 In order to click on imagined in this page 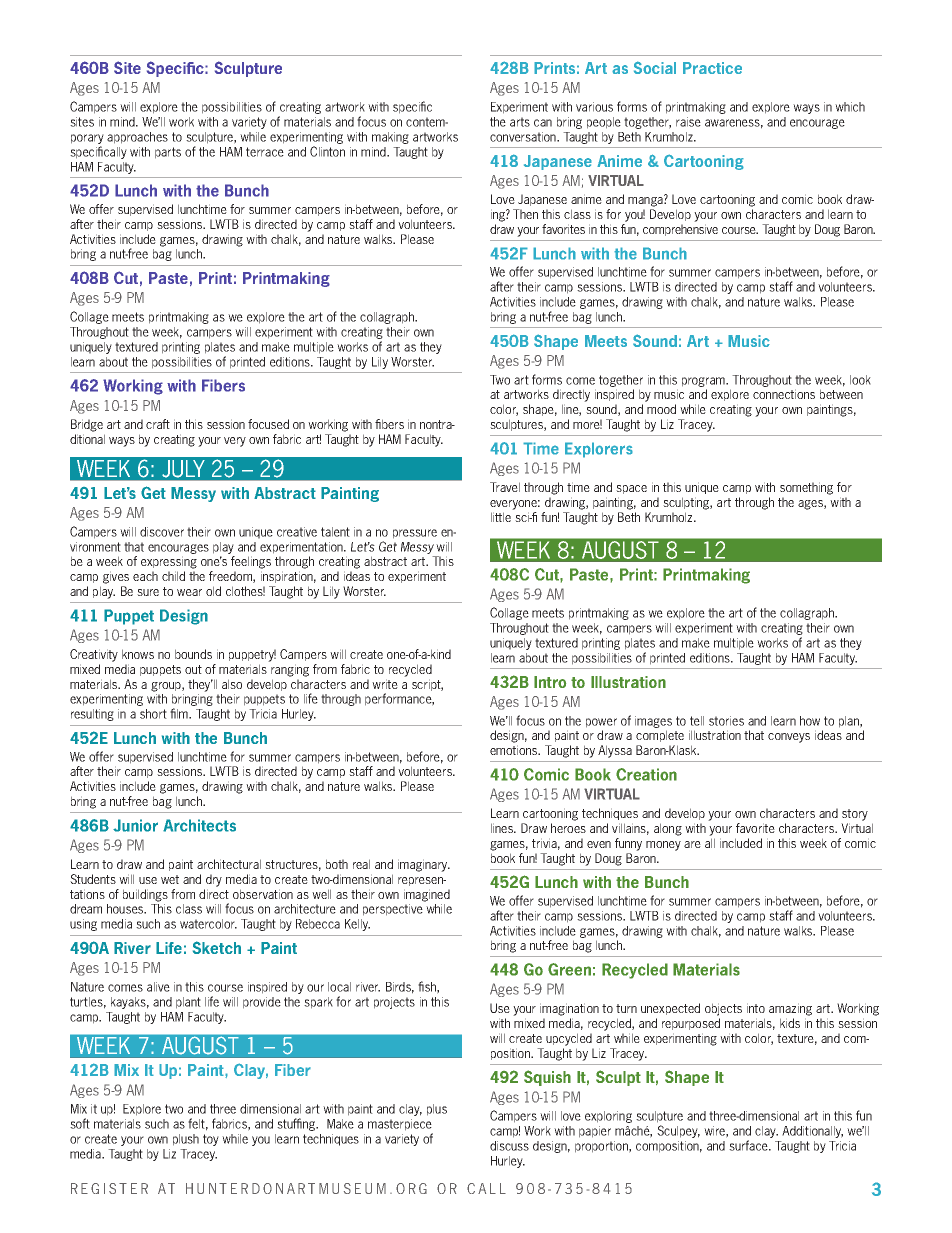, I will do `click(427, 895)`.
